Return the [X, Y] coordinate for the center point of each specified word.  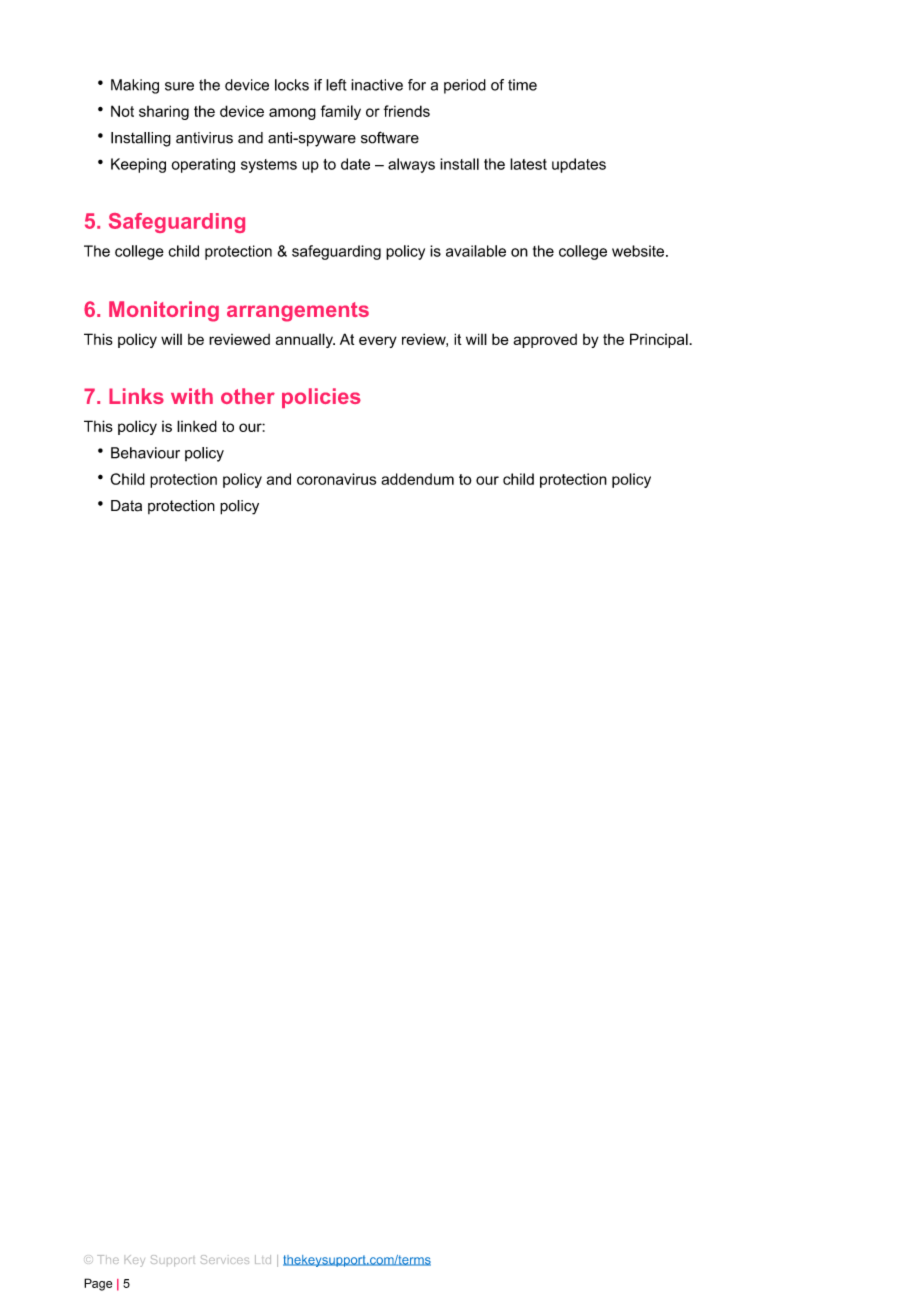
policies [321, 398]
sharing [164, 112]
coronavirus [336, 479]
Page [98, 1284]
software [390, 137]
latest [528, 164]
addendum [417, 479]
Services [225, 1259]
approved [545, 341]
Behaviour [145, 453]
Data [126, 506]
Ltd [263, 1259]
